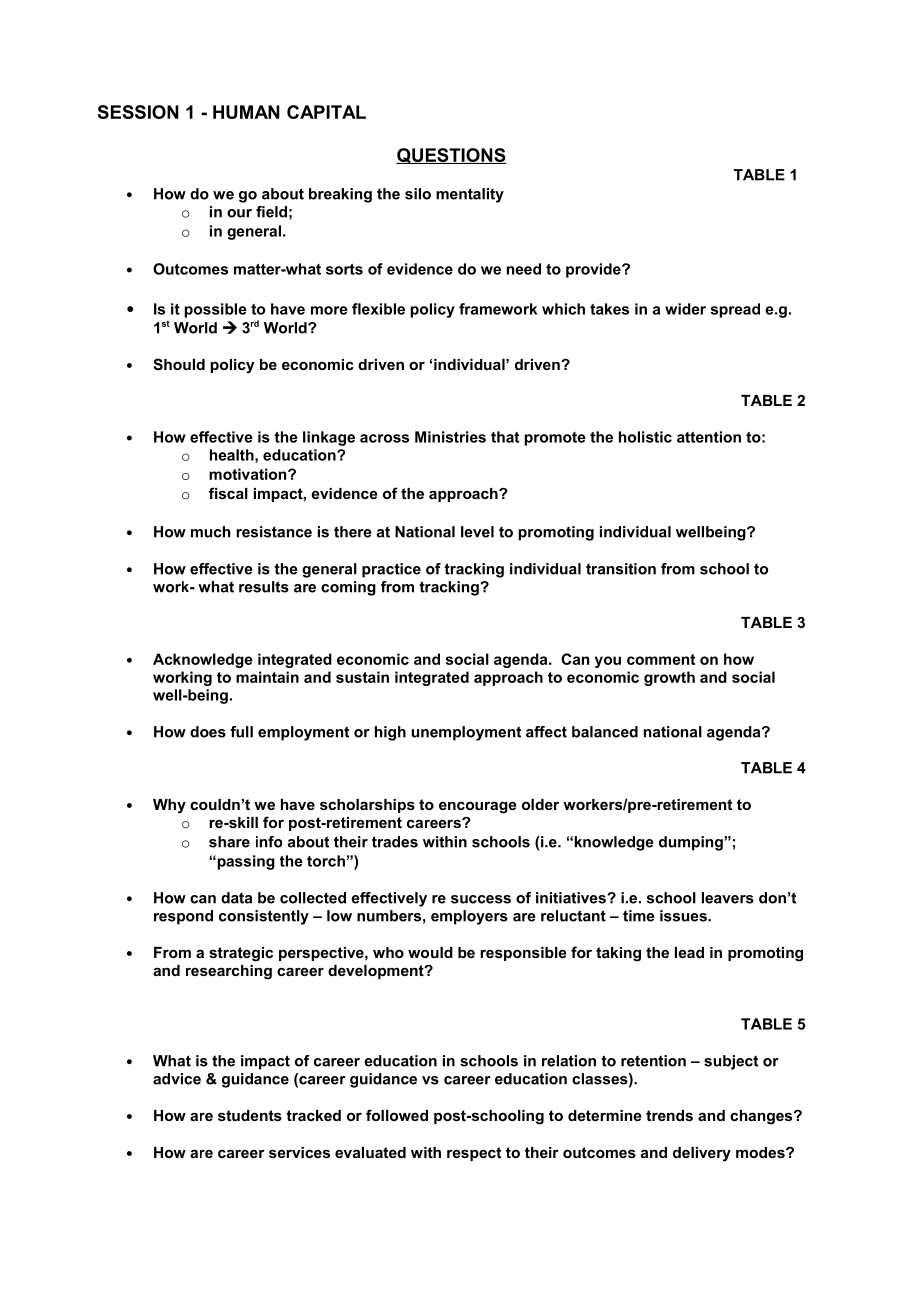 This screenshot has width=924, height=1308. I want to click on comment, so click(661, 659).
